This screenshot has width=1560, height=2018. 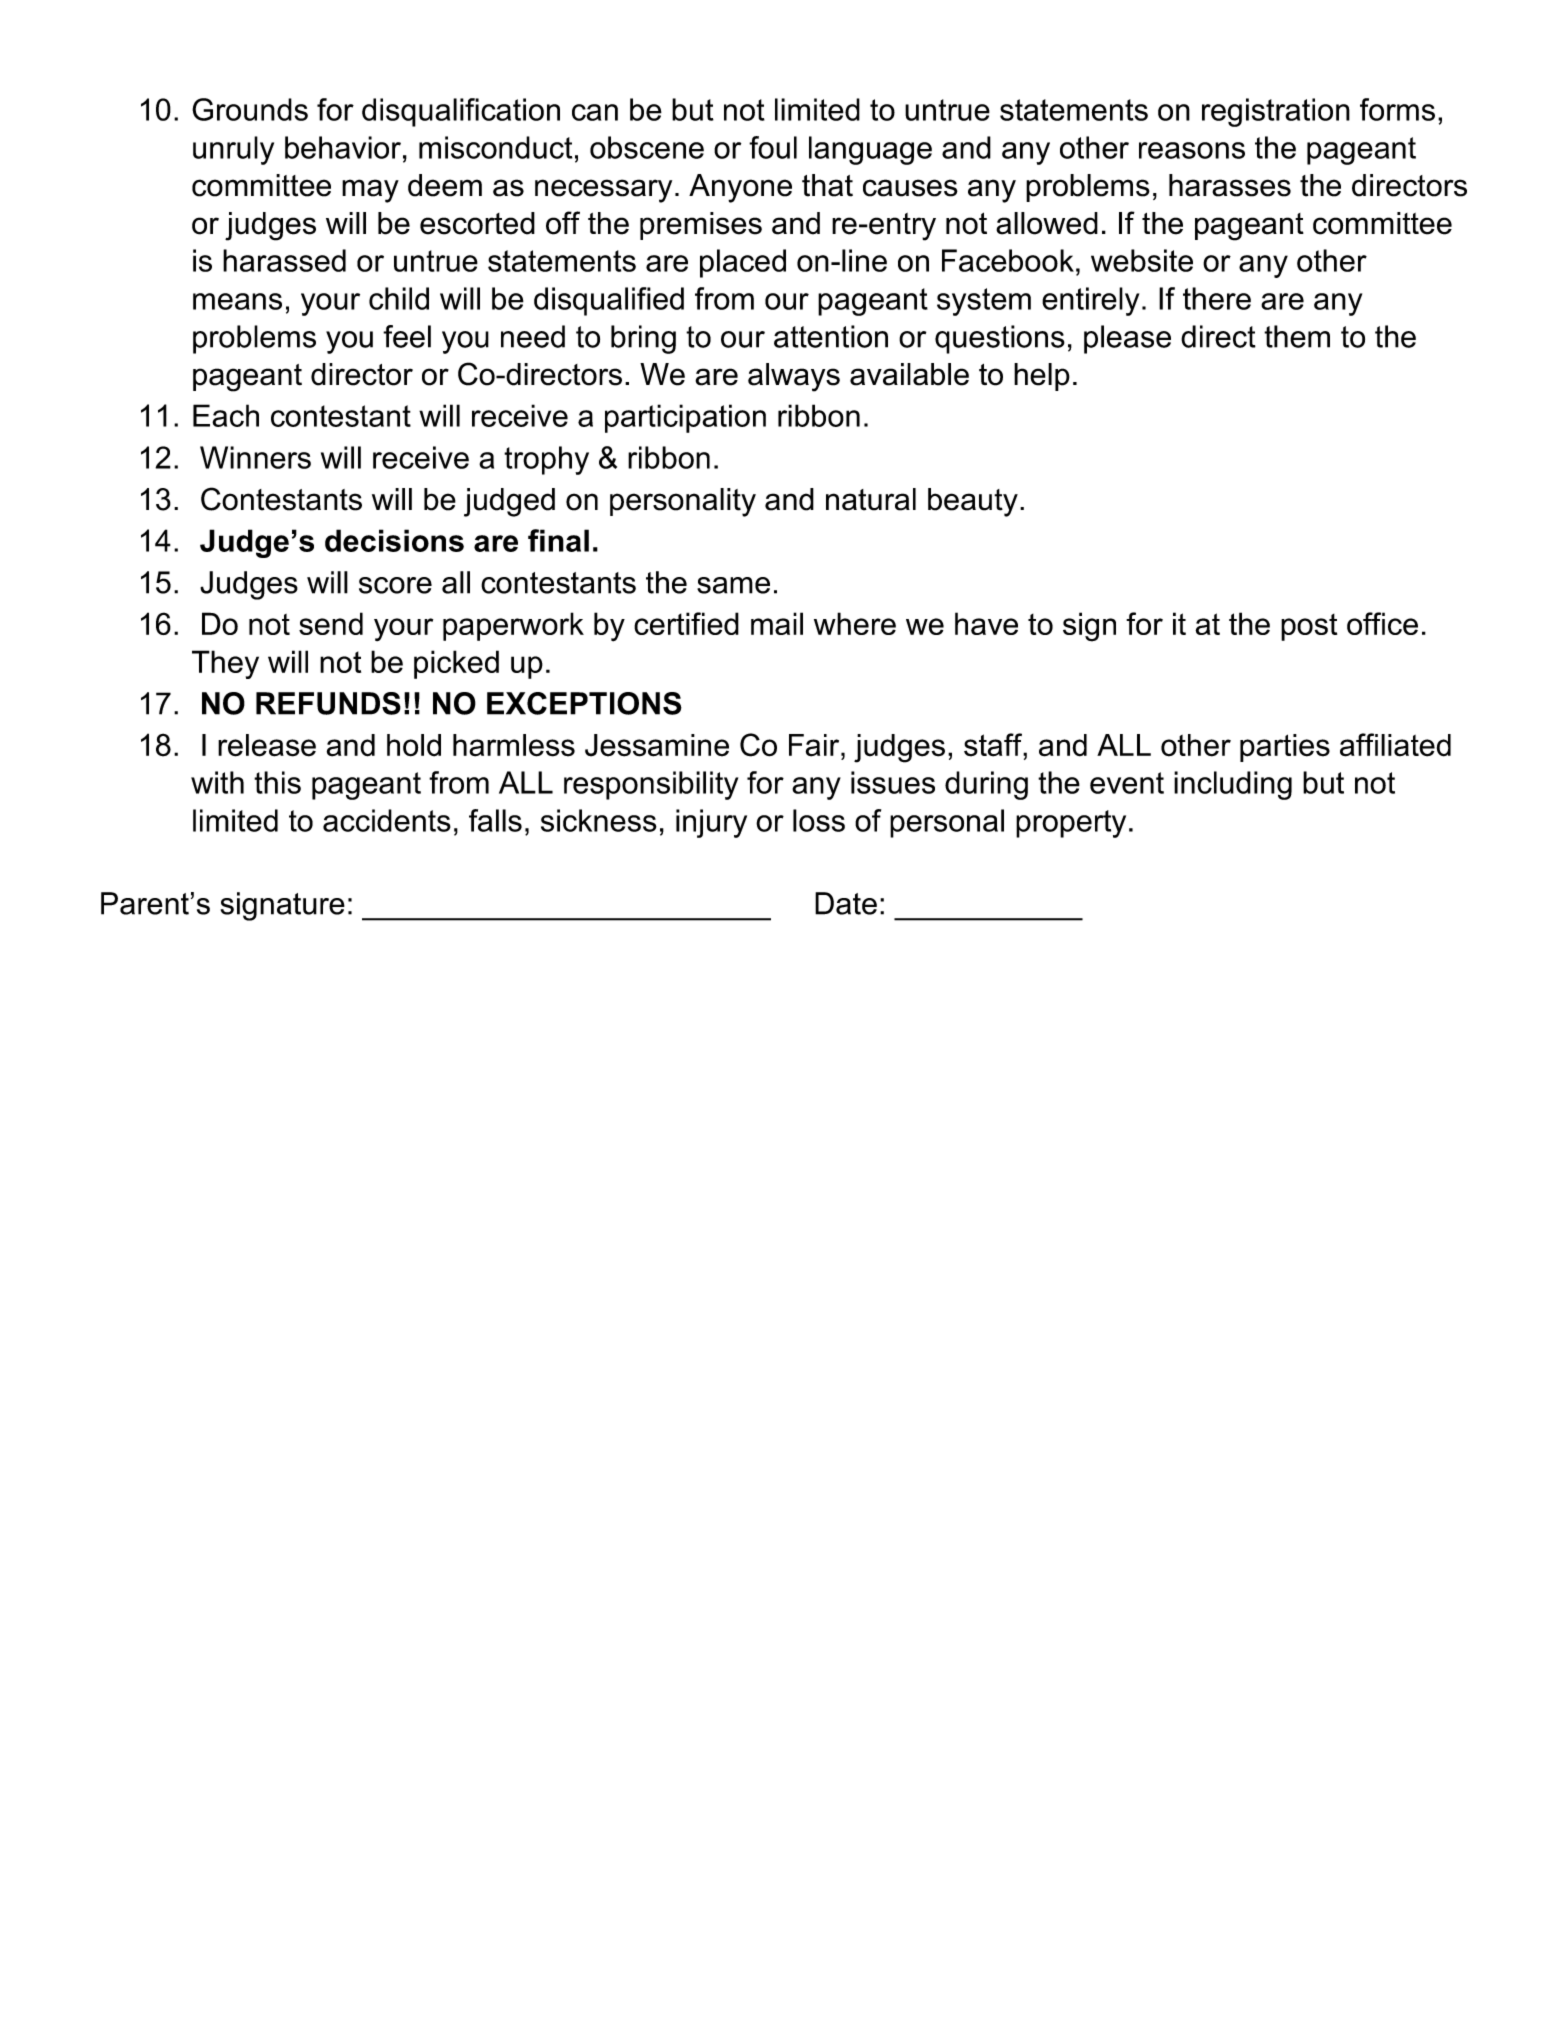 What do you see at coordinates (831, 336) in the screenshot?
I see `attention` at bounding box center [831, 336].
